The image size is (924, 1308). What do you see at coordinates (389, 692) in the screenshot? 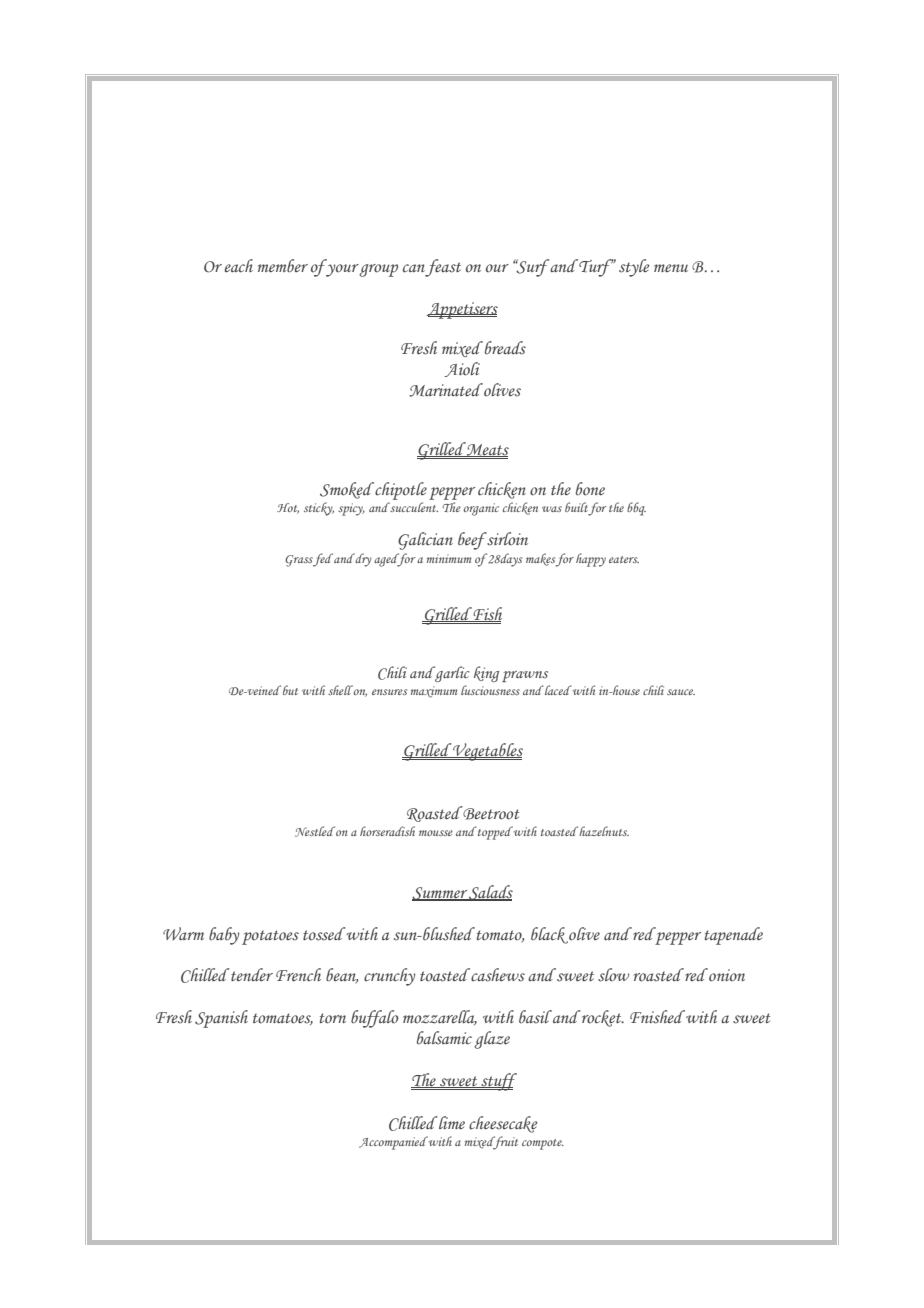
I see `ensures` at bounding box center [389, 692].
